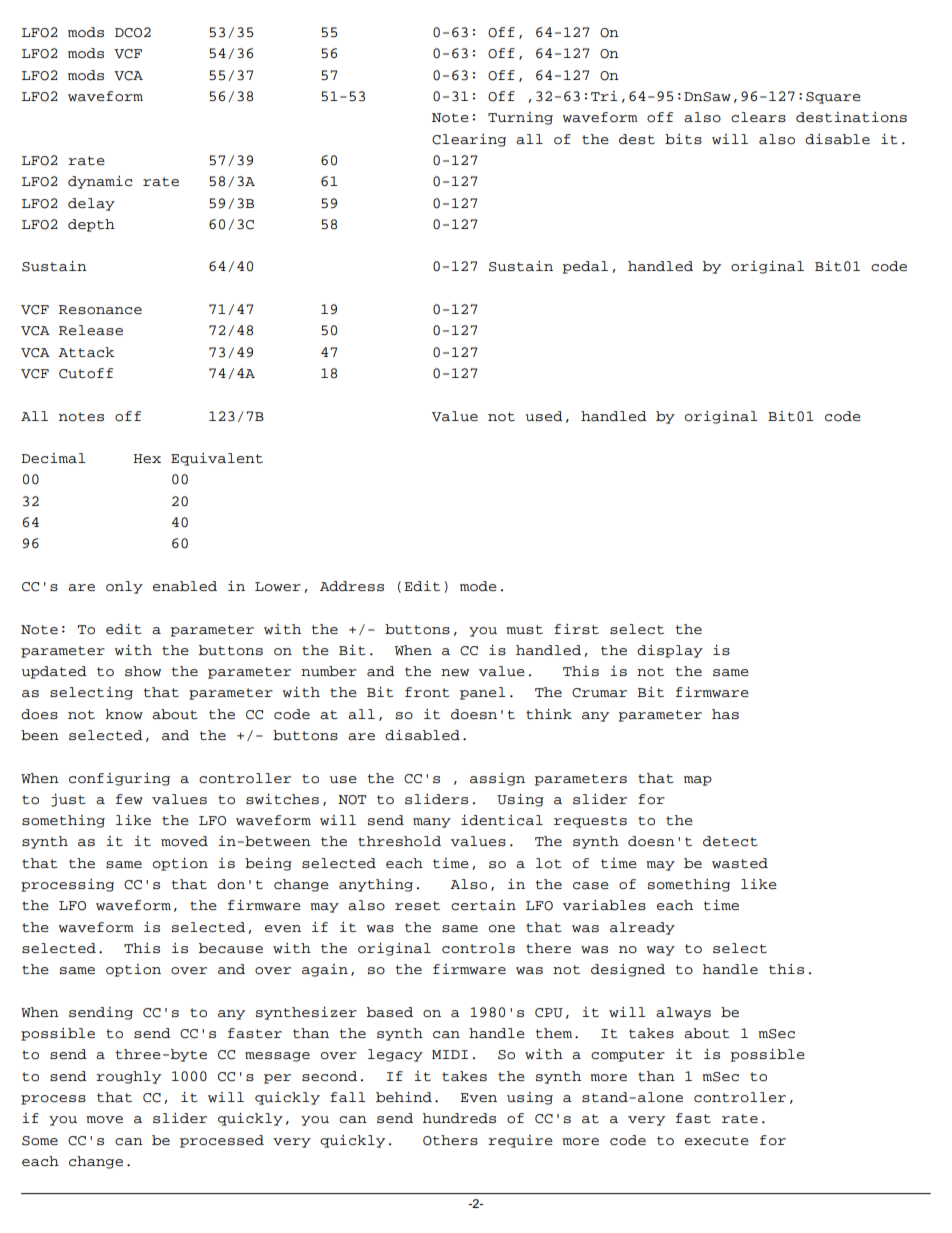 This document has height=1233, width=952. Describe the element at coordinates (124, 587) in the document. I see `only` at that location.
